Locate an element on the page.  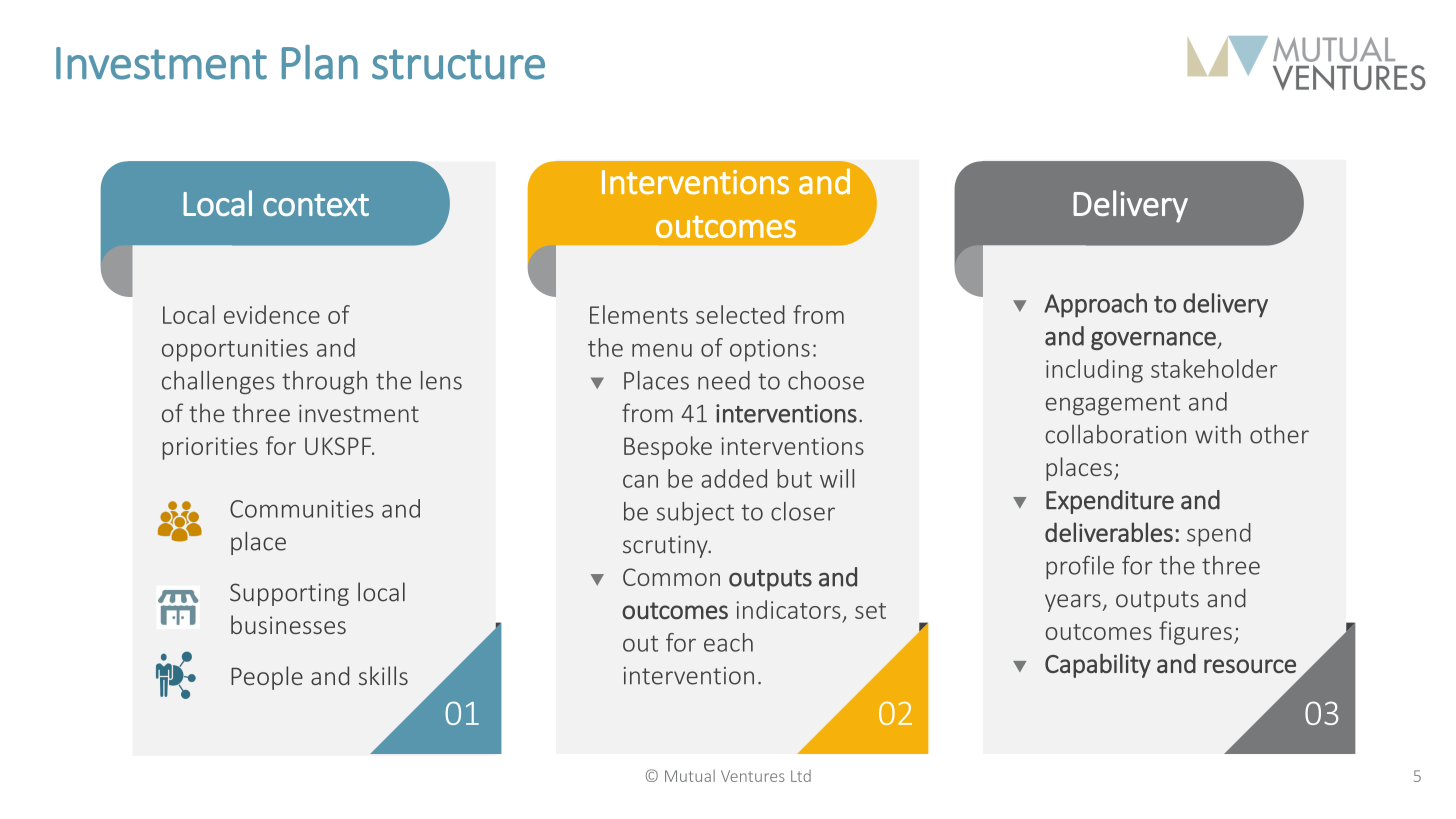
Approach is located at coordinates (1095, 305).
